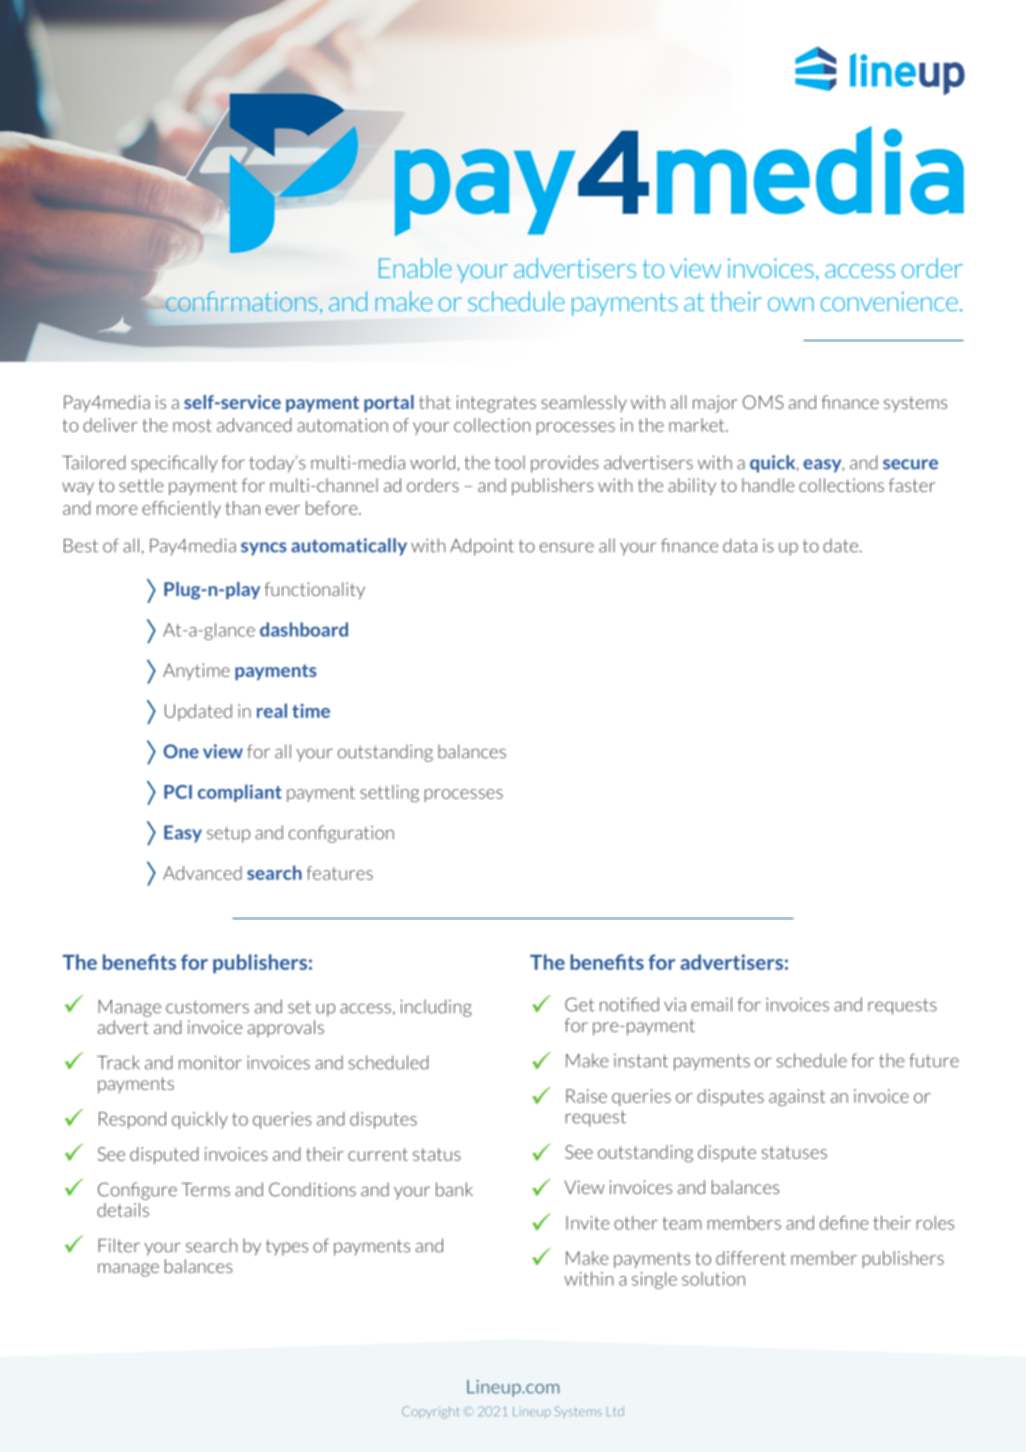 This screenshot has width=1026, height=1452. Describe the element at coordinates (207, 1007) in the screenshot. I see `customers` at that location.
